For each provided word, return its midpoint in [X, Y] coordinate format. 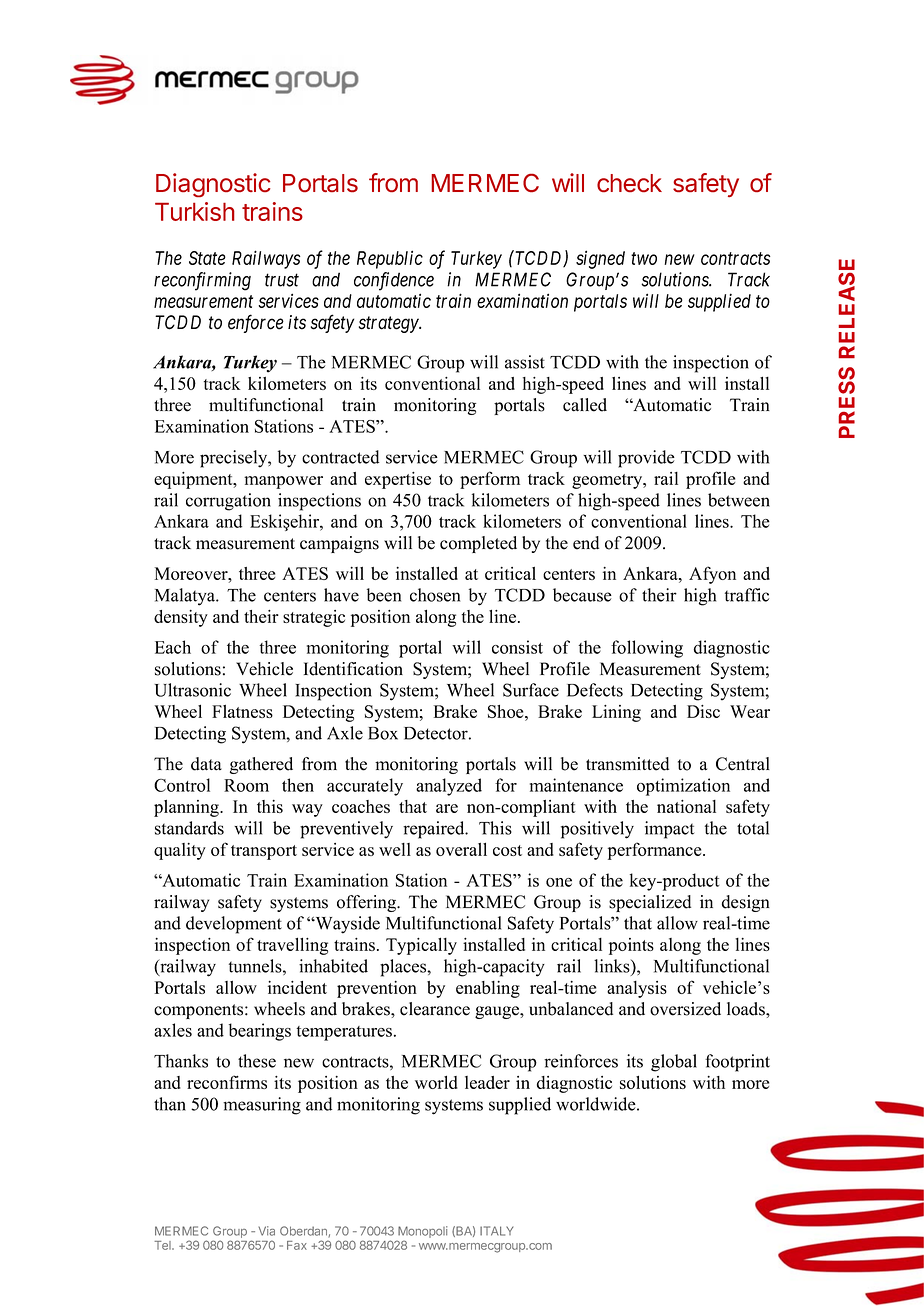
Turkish [195, 211]
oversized [685, 1009]
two [644, 258]
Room [246, 785]
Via [266, 1231]
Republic [390, 259]
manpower [283, 482]
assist [525, 362]
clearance [435, 1009]
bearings [260, 1032]
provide [646, 459]
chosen [435, 595]
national [686, 806]
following [647, 649]
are [447, 808]
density [181, 618]
